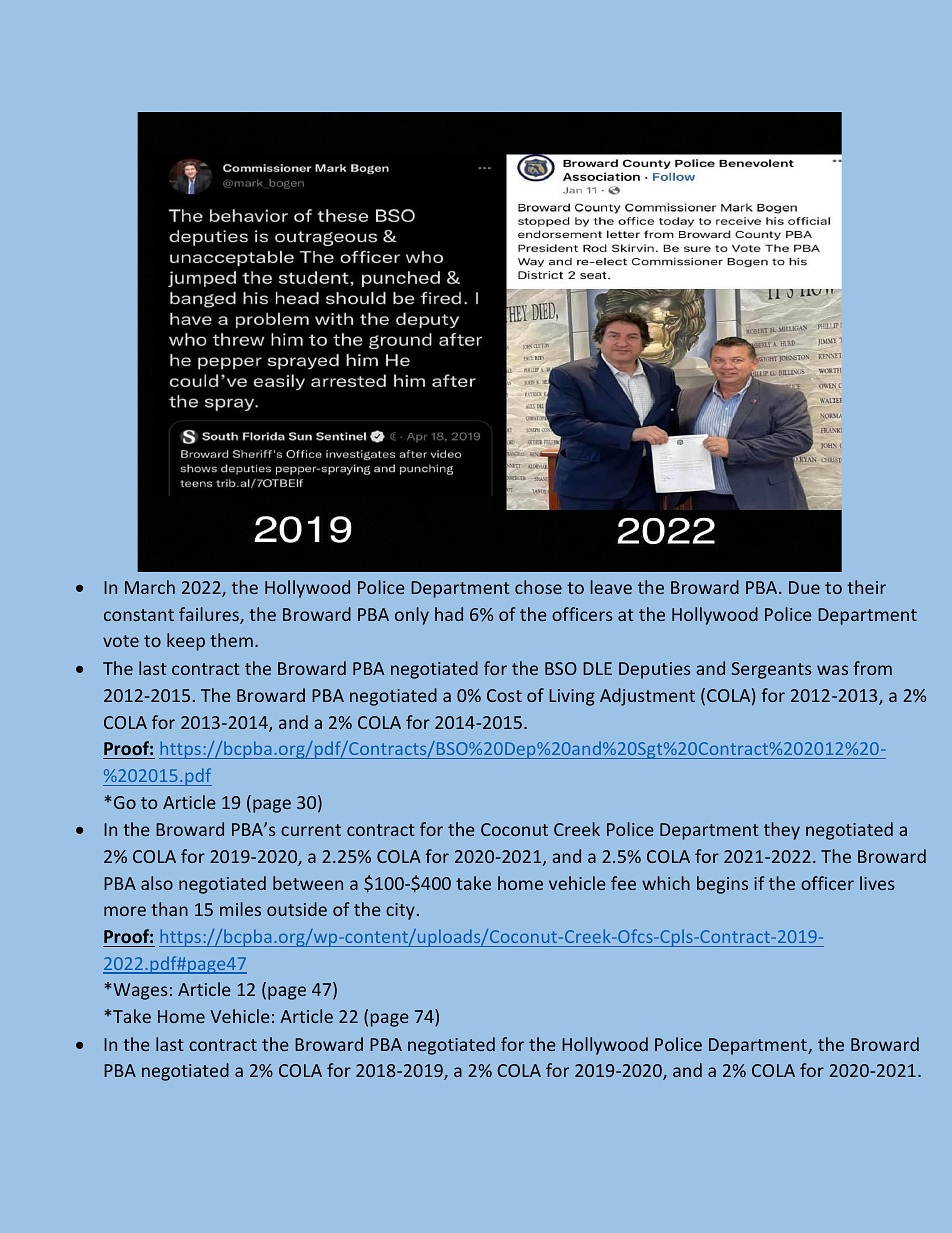 This screenshot has height=1233, width=952. What do you see at coordinates (647, 697) in the screenshot?
I see `Adjustment` at bounding box center [647, 697].
